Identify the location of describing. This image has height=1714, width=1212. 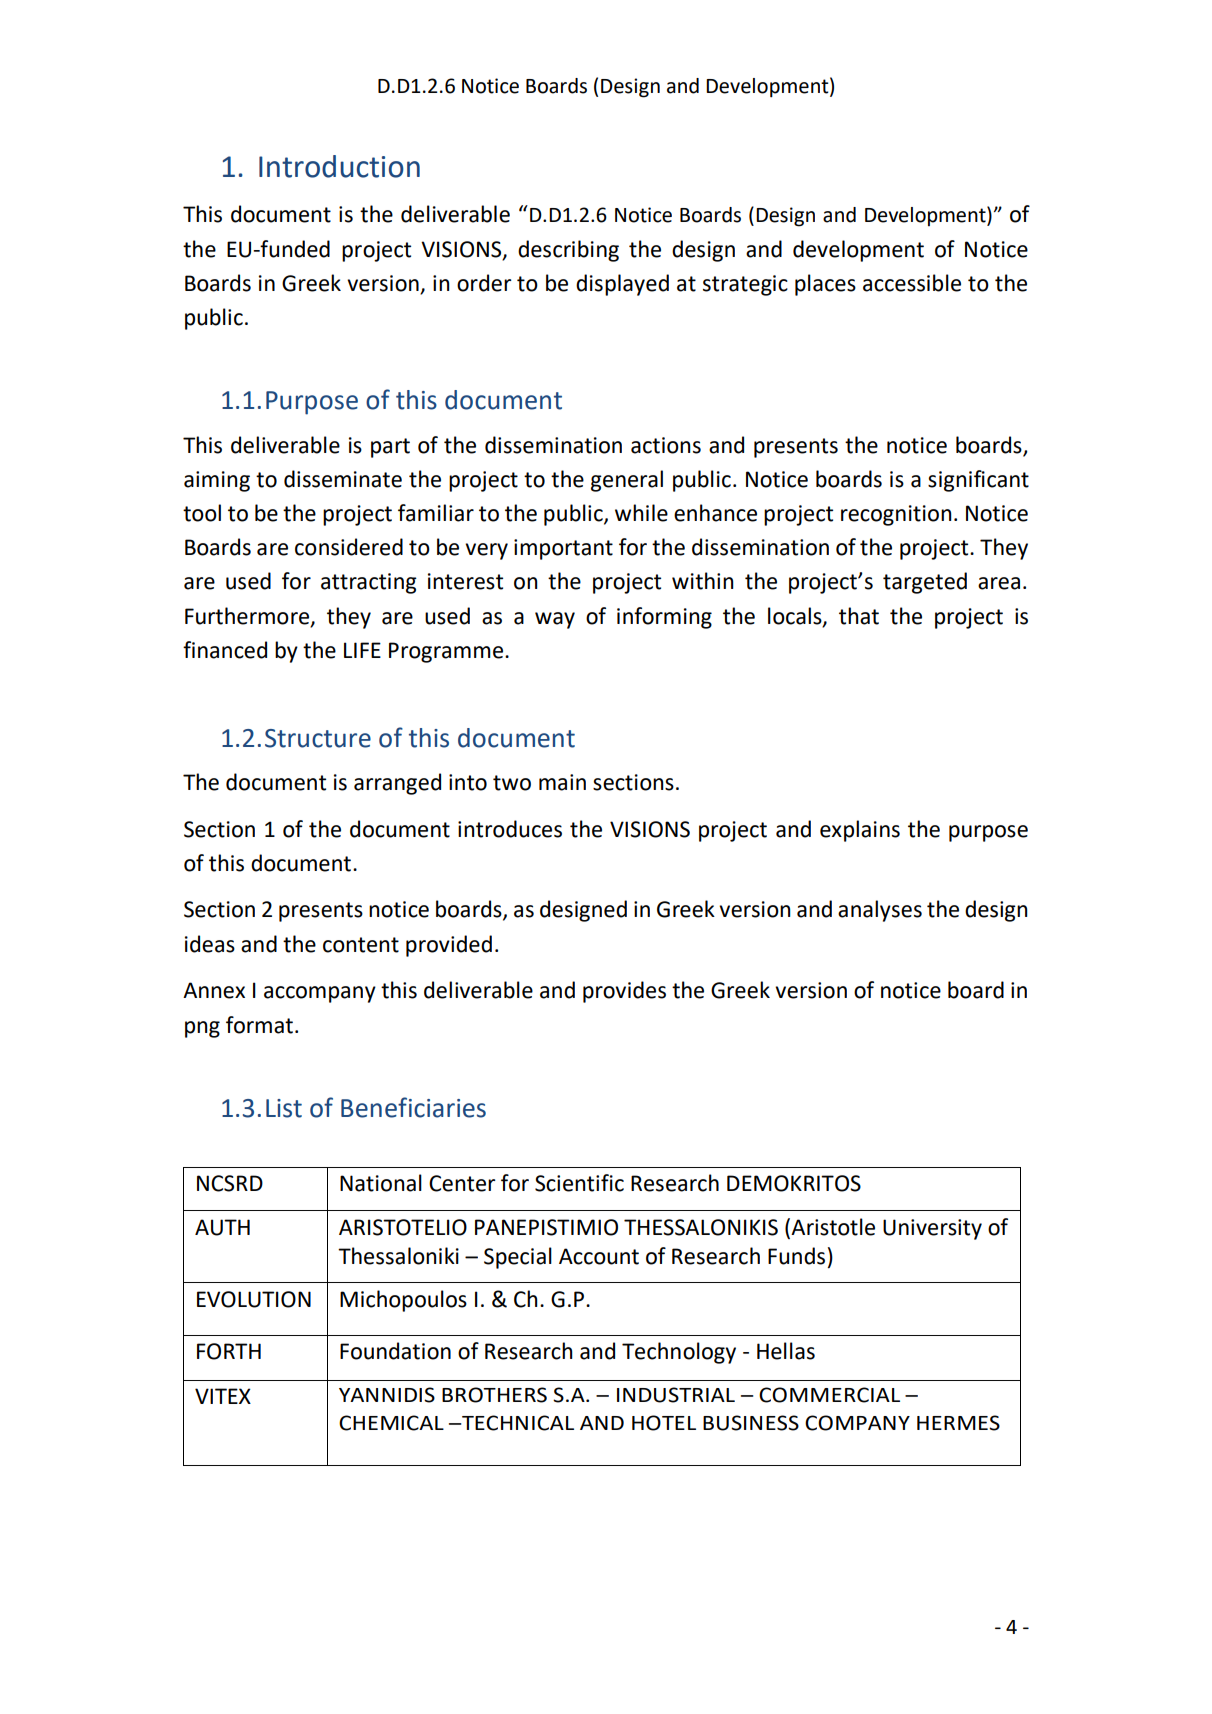
(568, 251).
